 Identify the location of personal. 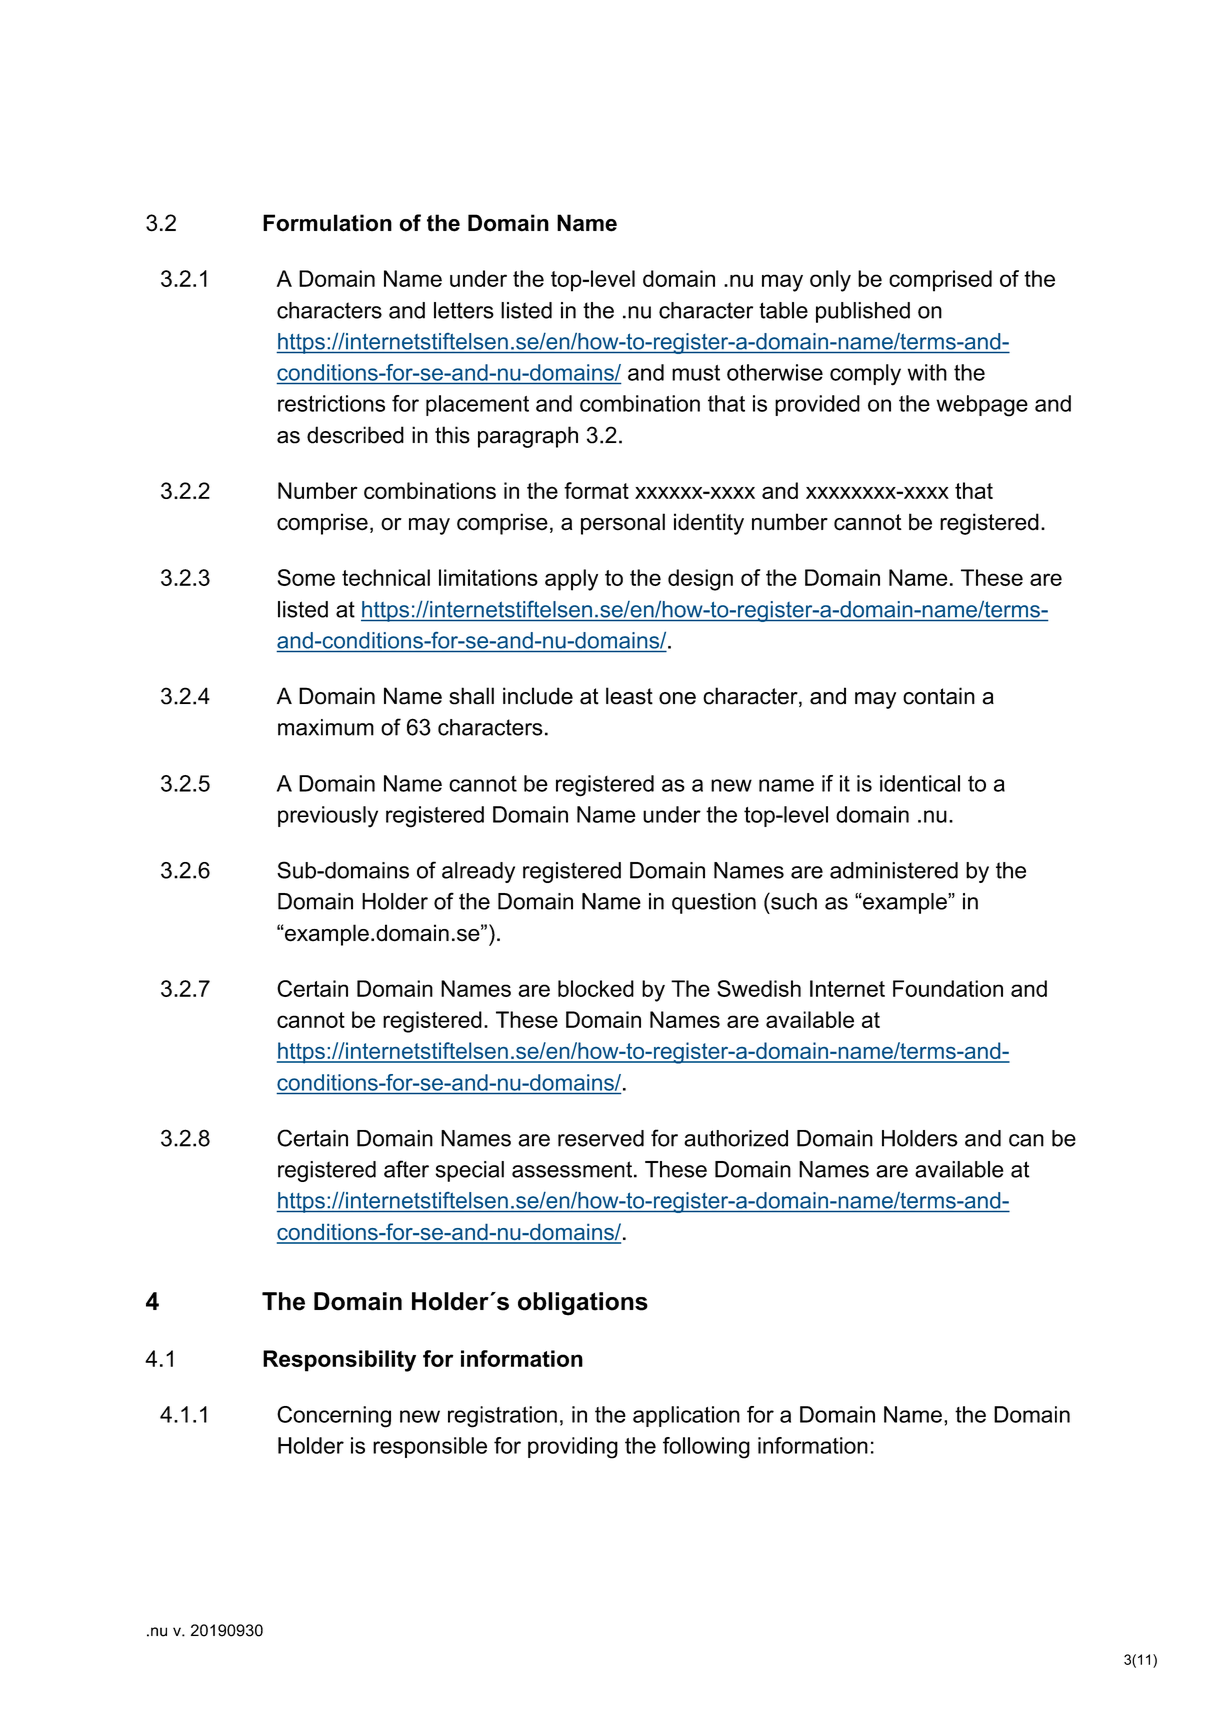
(623, 524).
